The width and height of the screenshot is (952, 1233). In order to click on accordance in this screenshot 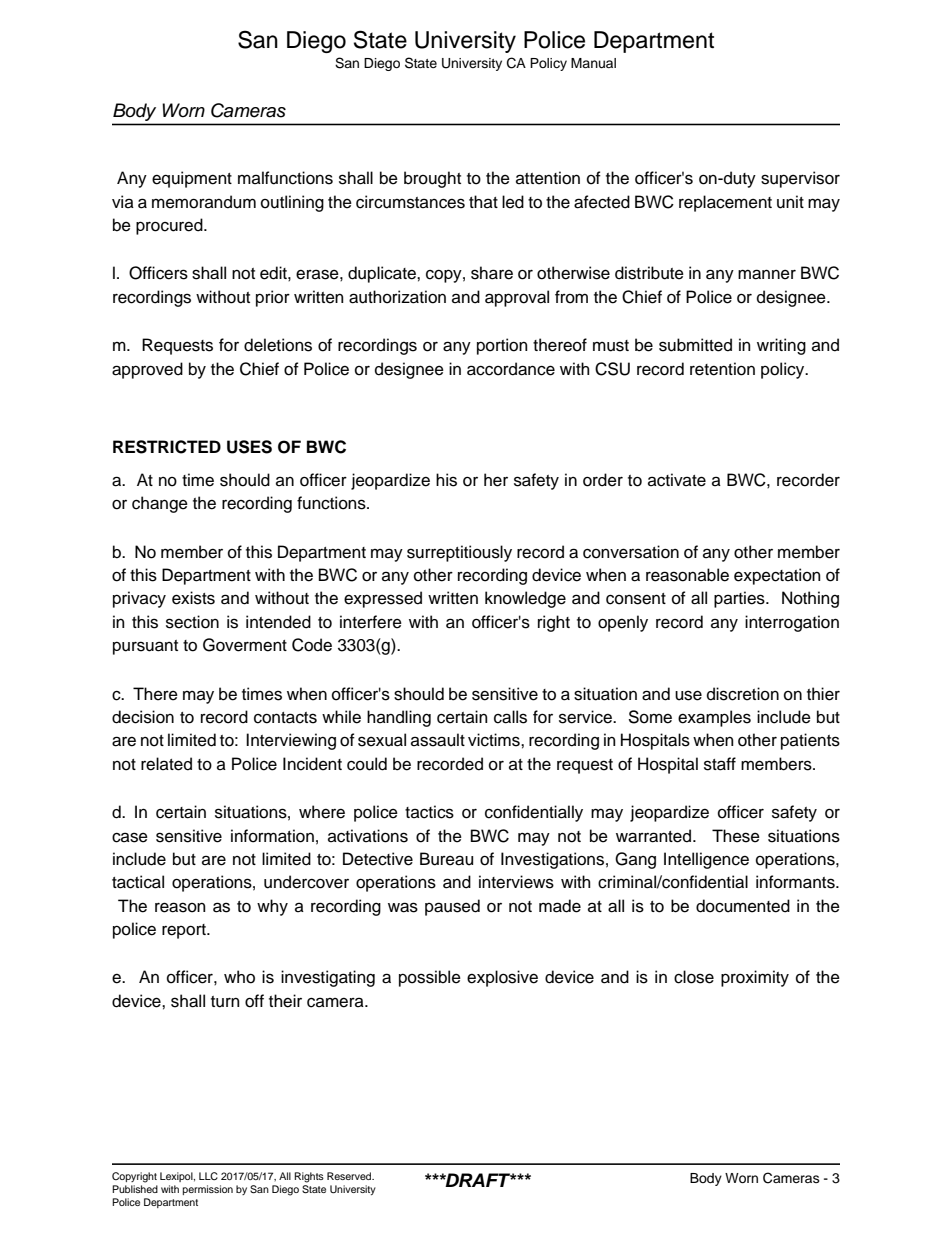, I will do `click(511, 369)`.
